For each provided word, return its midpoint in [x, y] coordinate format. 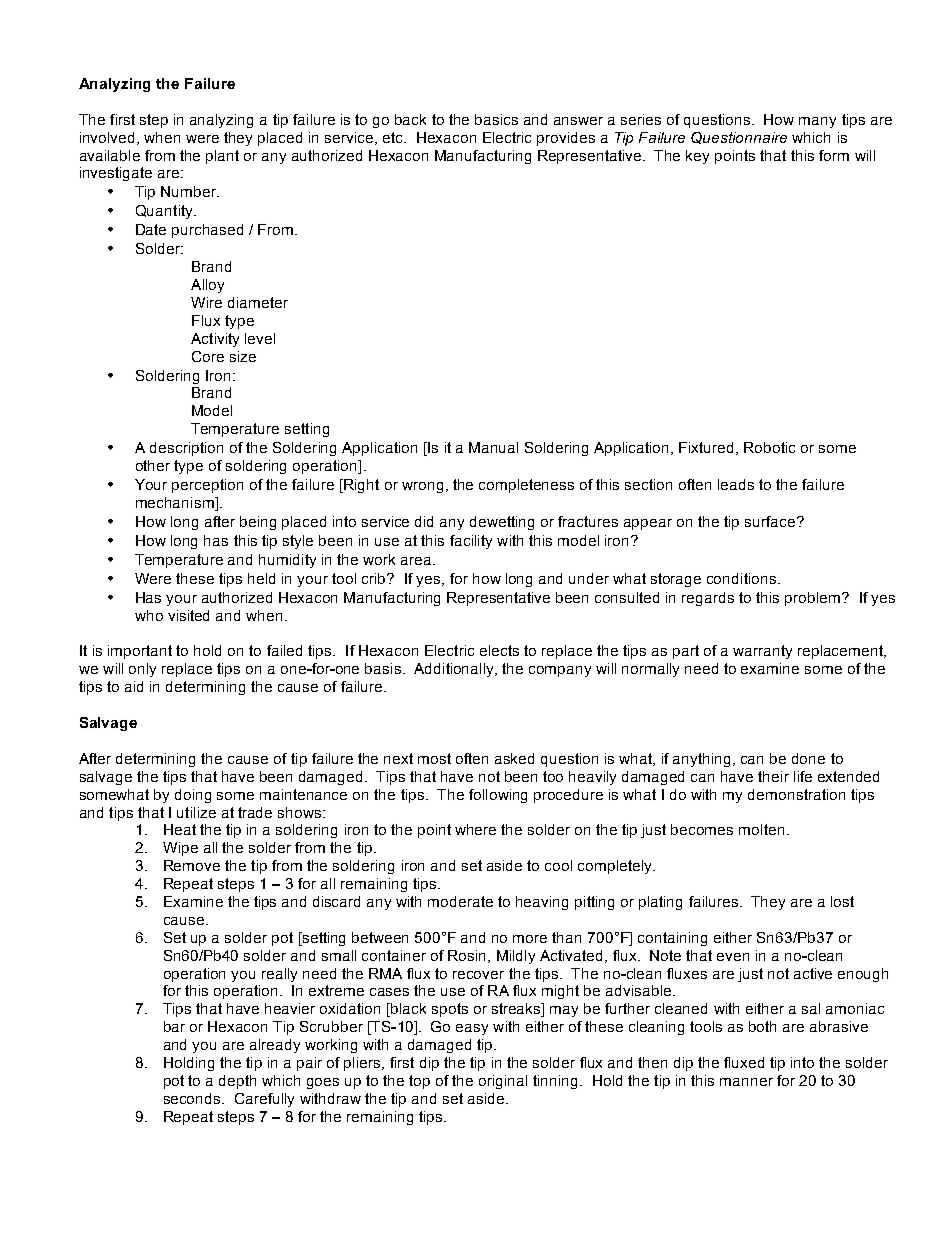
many [817, 122]
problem [814, 599]
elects [499, 650]
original [503, 1082]
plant [222, 157]
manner [746, 1082]
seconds [193, 1098]
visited [188, 615]
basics [496, 119]
